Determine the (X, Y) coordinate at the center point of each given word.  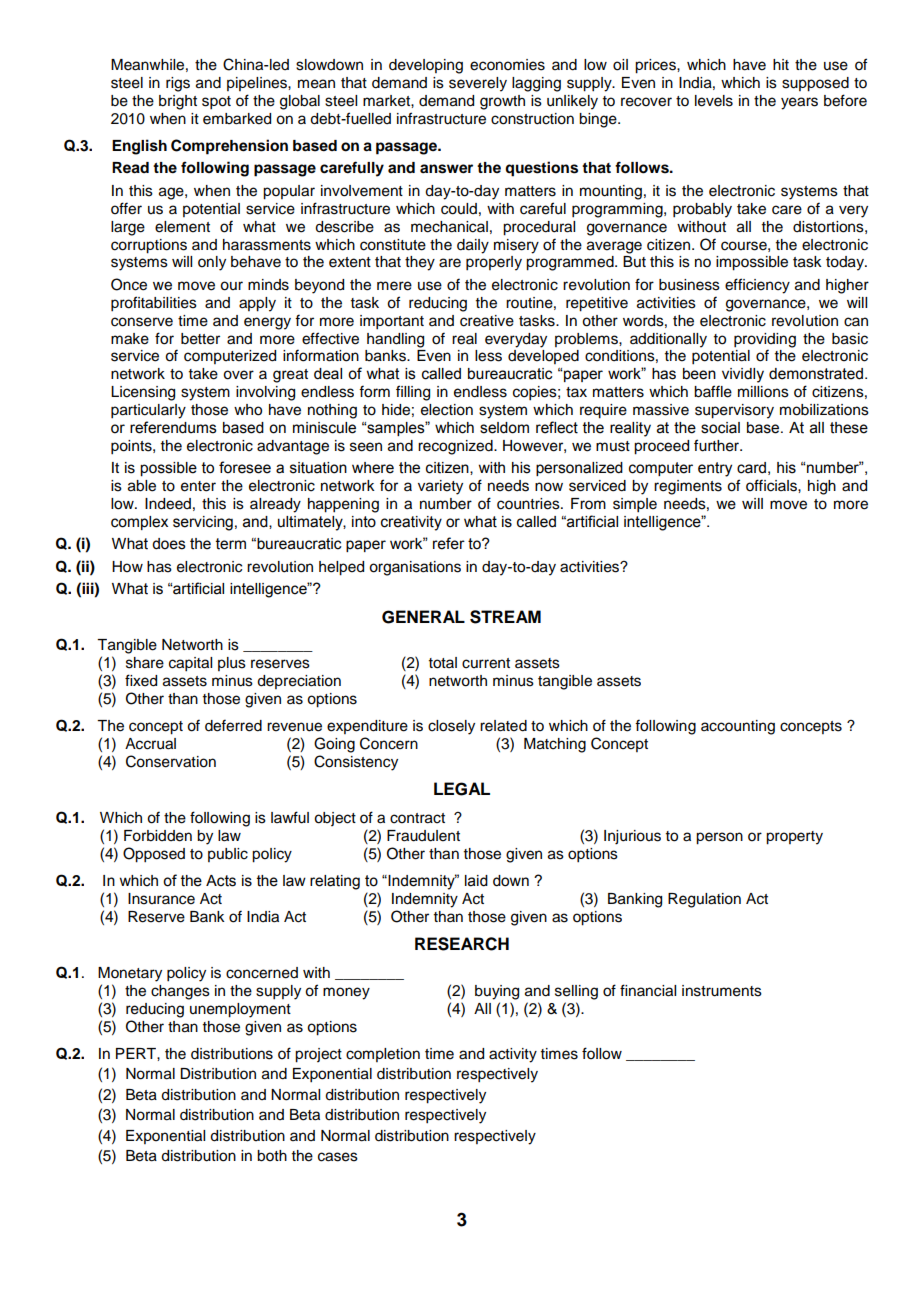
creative (487, 321)
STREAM (505, 617)
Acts (221, 881)
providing (765, 341)
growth (502, 102)
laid (476, 881)
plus (232, 664)
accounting (738, 727)
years (799, 103)
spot (216, 103)
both (272, 1156)
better (200, 339)
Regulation (704, 900)
